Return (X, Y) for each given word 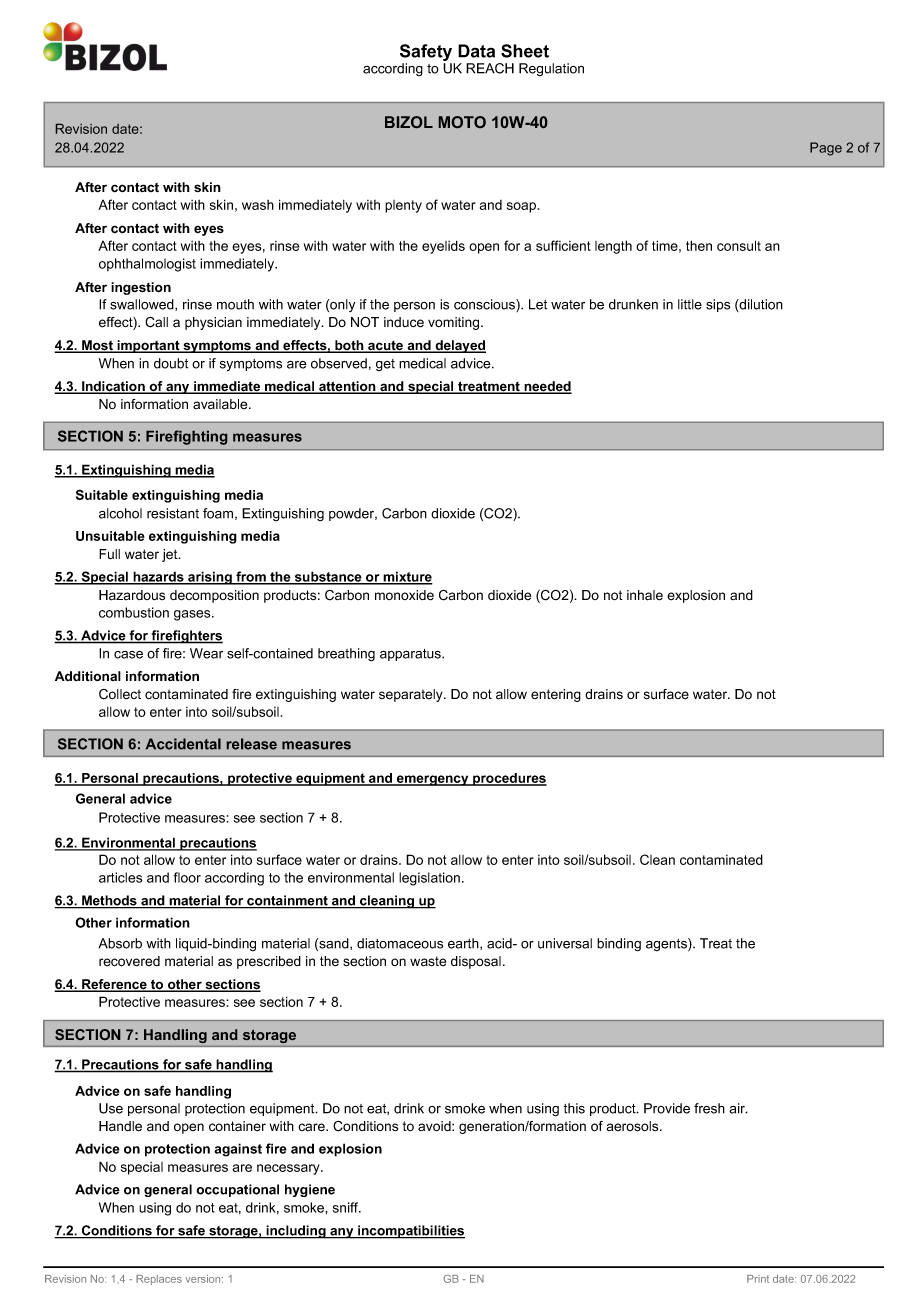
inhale (645, 595)
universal (565, 943)
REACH (490, 68)
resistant (173, 513)
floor (187, 877)
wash (258, 205)
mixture (407, 577)
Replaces (159, 1280)
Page (826, 149)
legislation (429, 879)
